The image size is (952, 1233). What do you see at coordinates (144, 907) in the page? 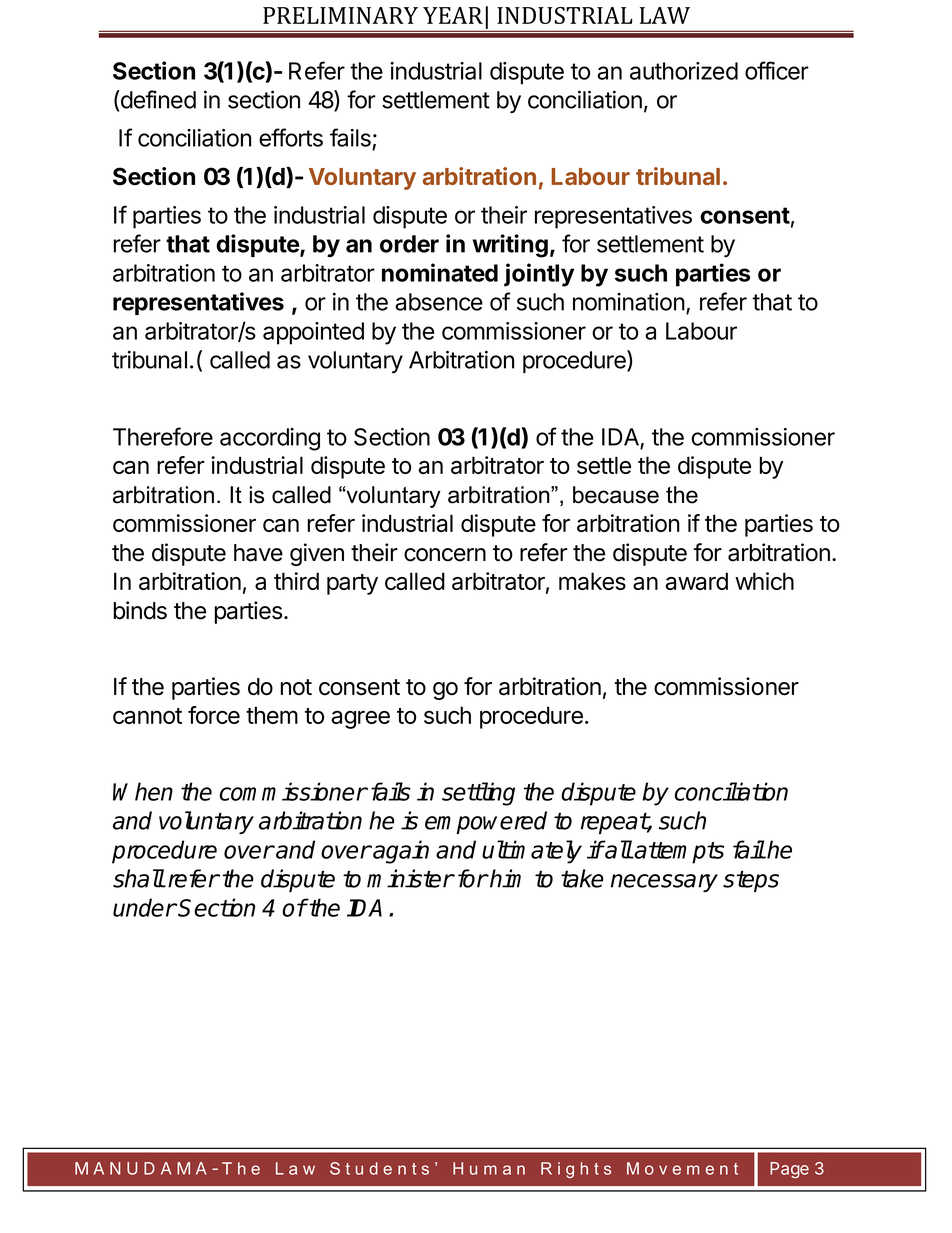
I see `under` at bounding box center [144, 907].
